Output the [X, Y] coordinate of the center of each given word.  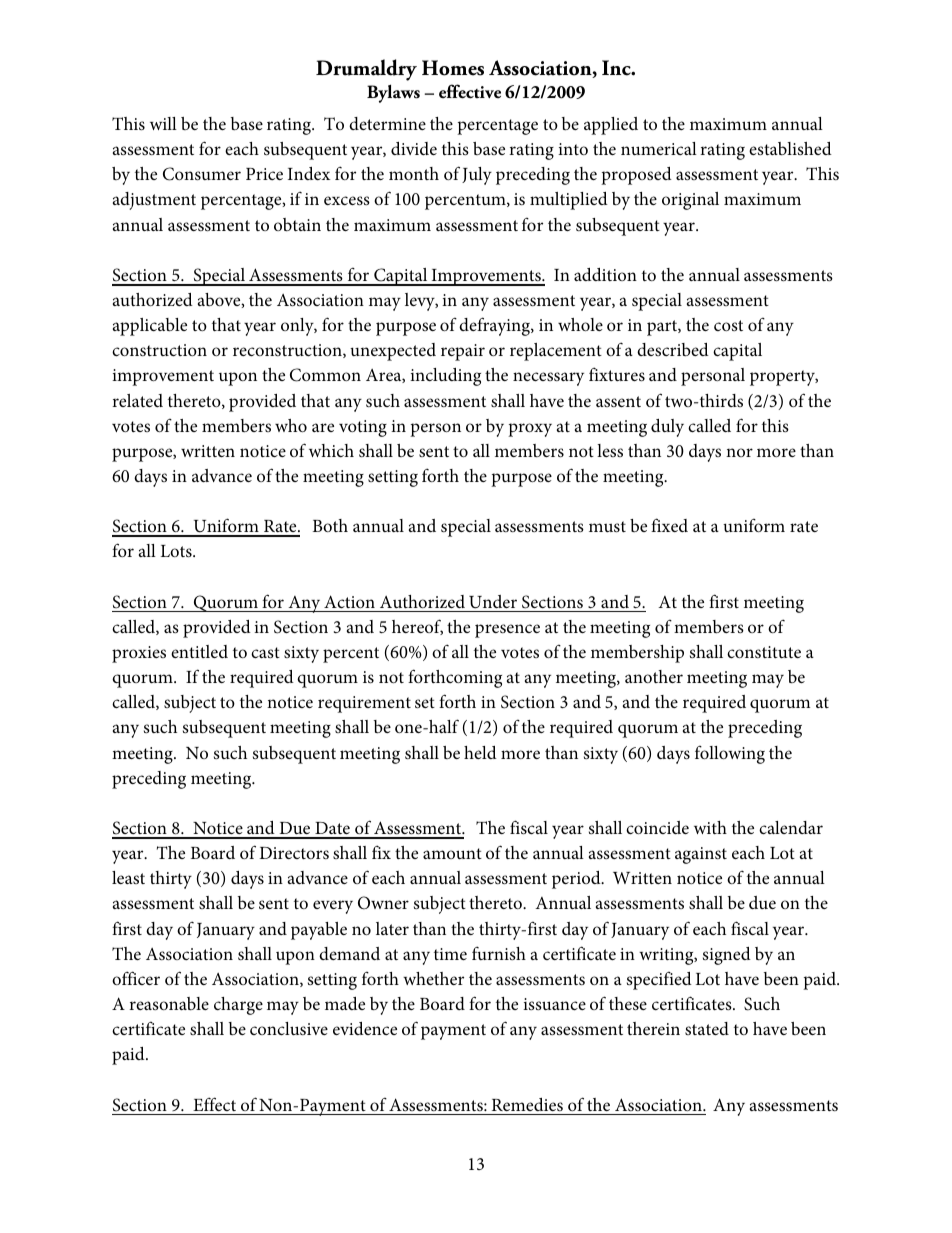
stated [707, 1028]
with [710, 827]
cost [728, 325]
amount [452, 853]
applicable [150, 327]
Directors [294, 853]
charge [238, 1006]
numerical [659, 148]
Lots [177, 551]
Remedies [527, 1104]
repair [463, 352]
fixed [669, 525]
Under [493, 602]
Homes [453, 68]
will [163, 123]
